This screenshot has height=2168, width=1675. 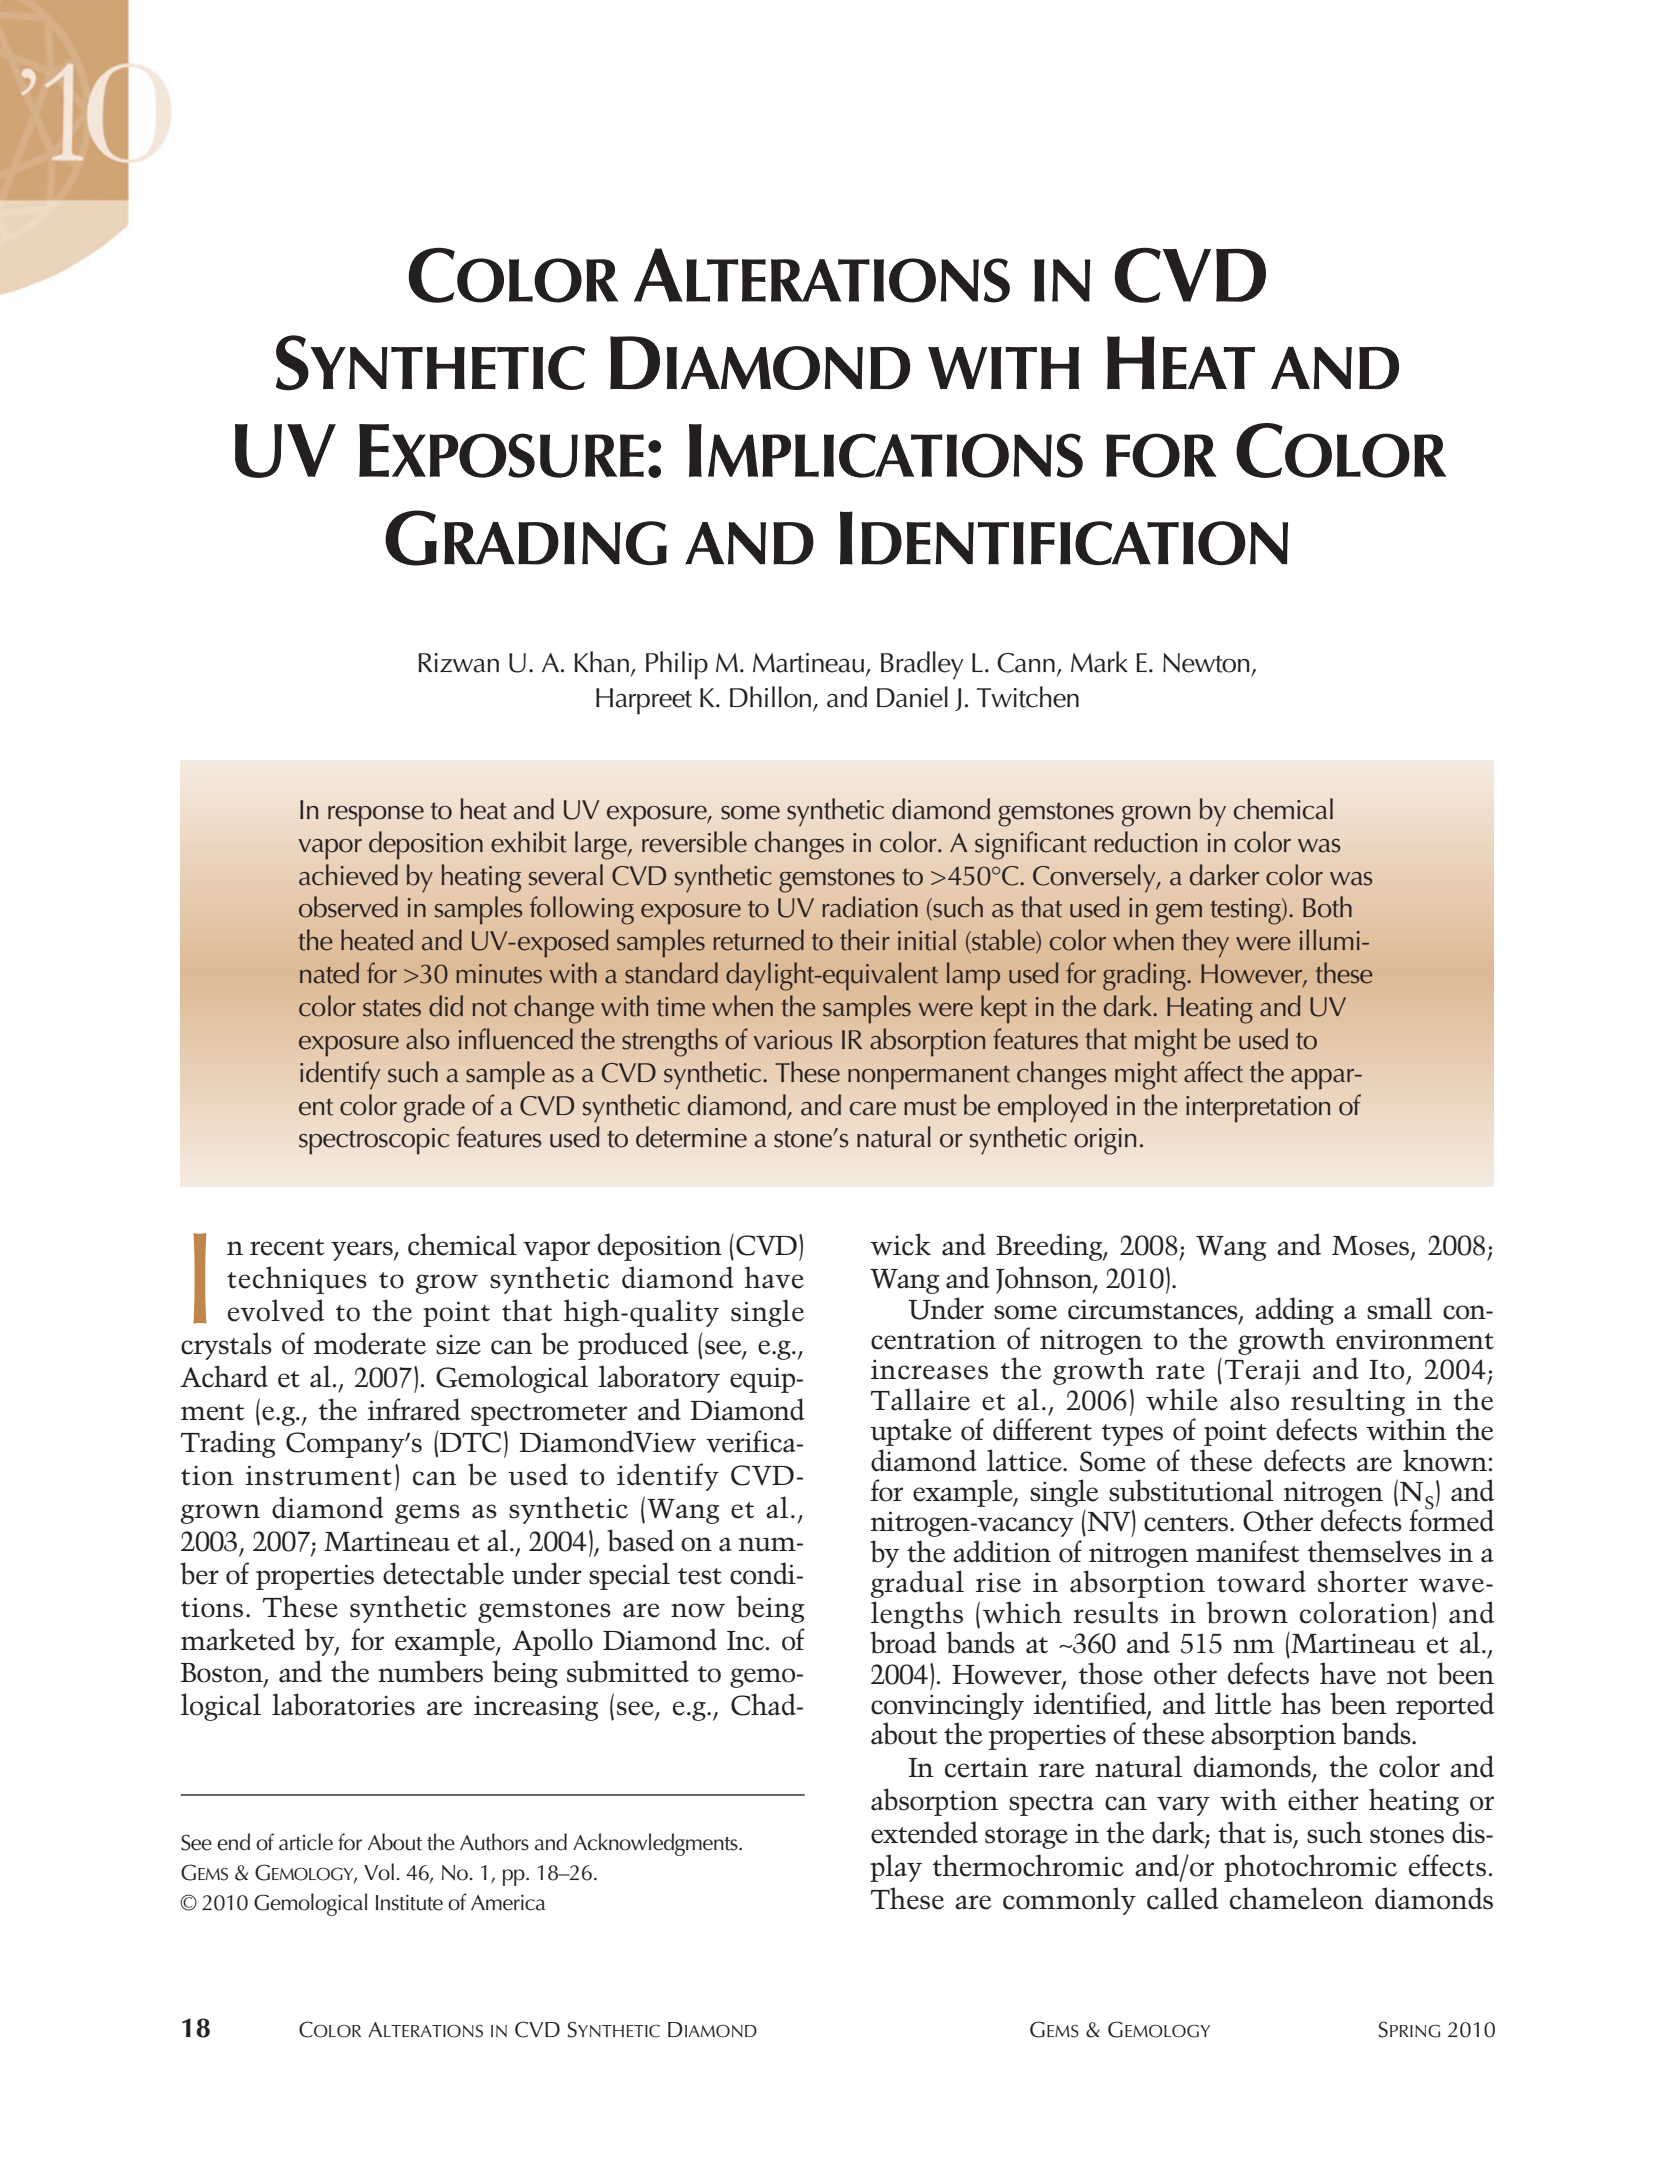 I want to click on article, so click(x=306, y=1842).
